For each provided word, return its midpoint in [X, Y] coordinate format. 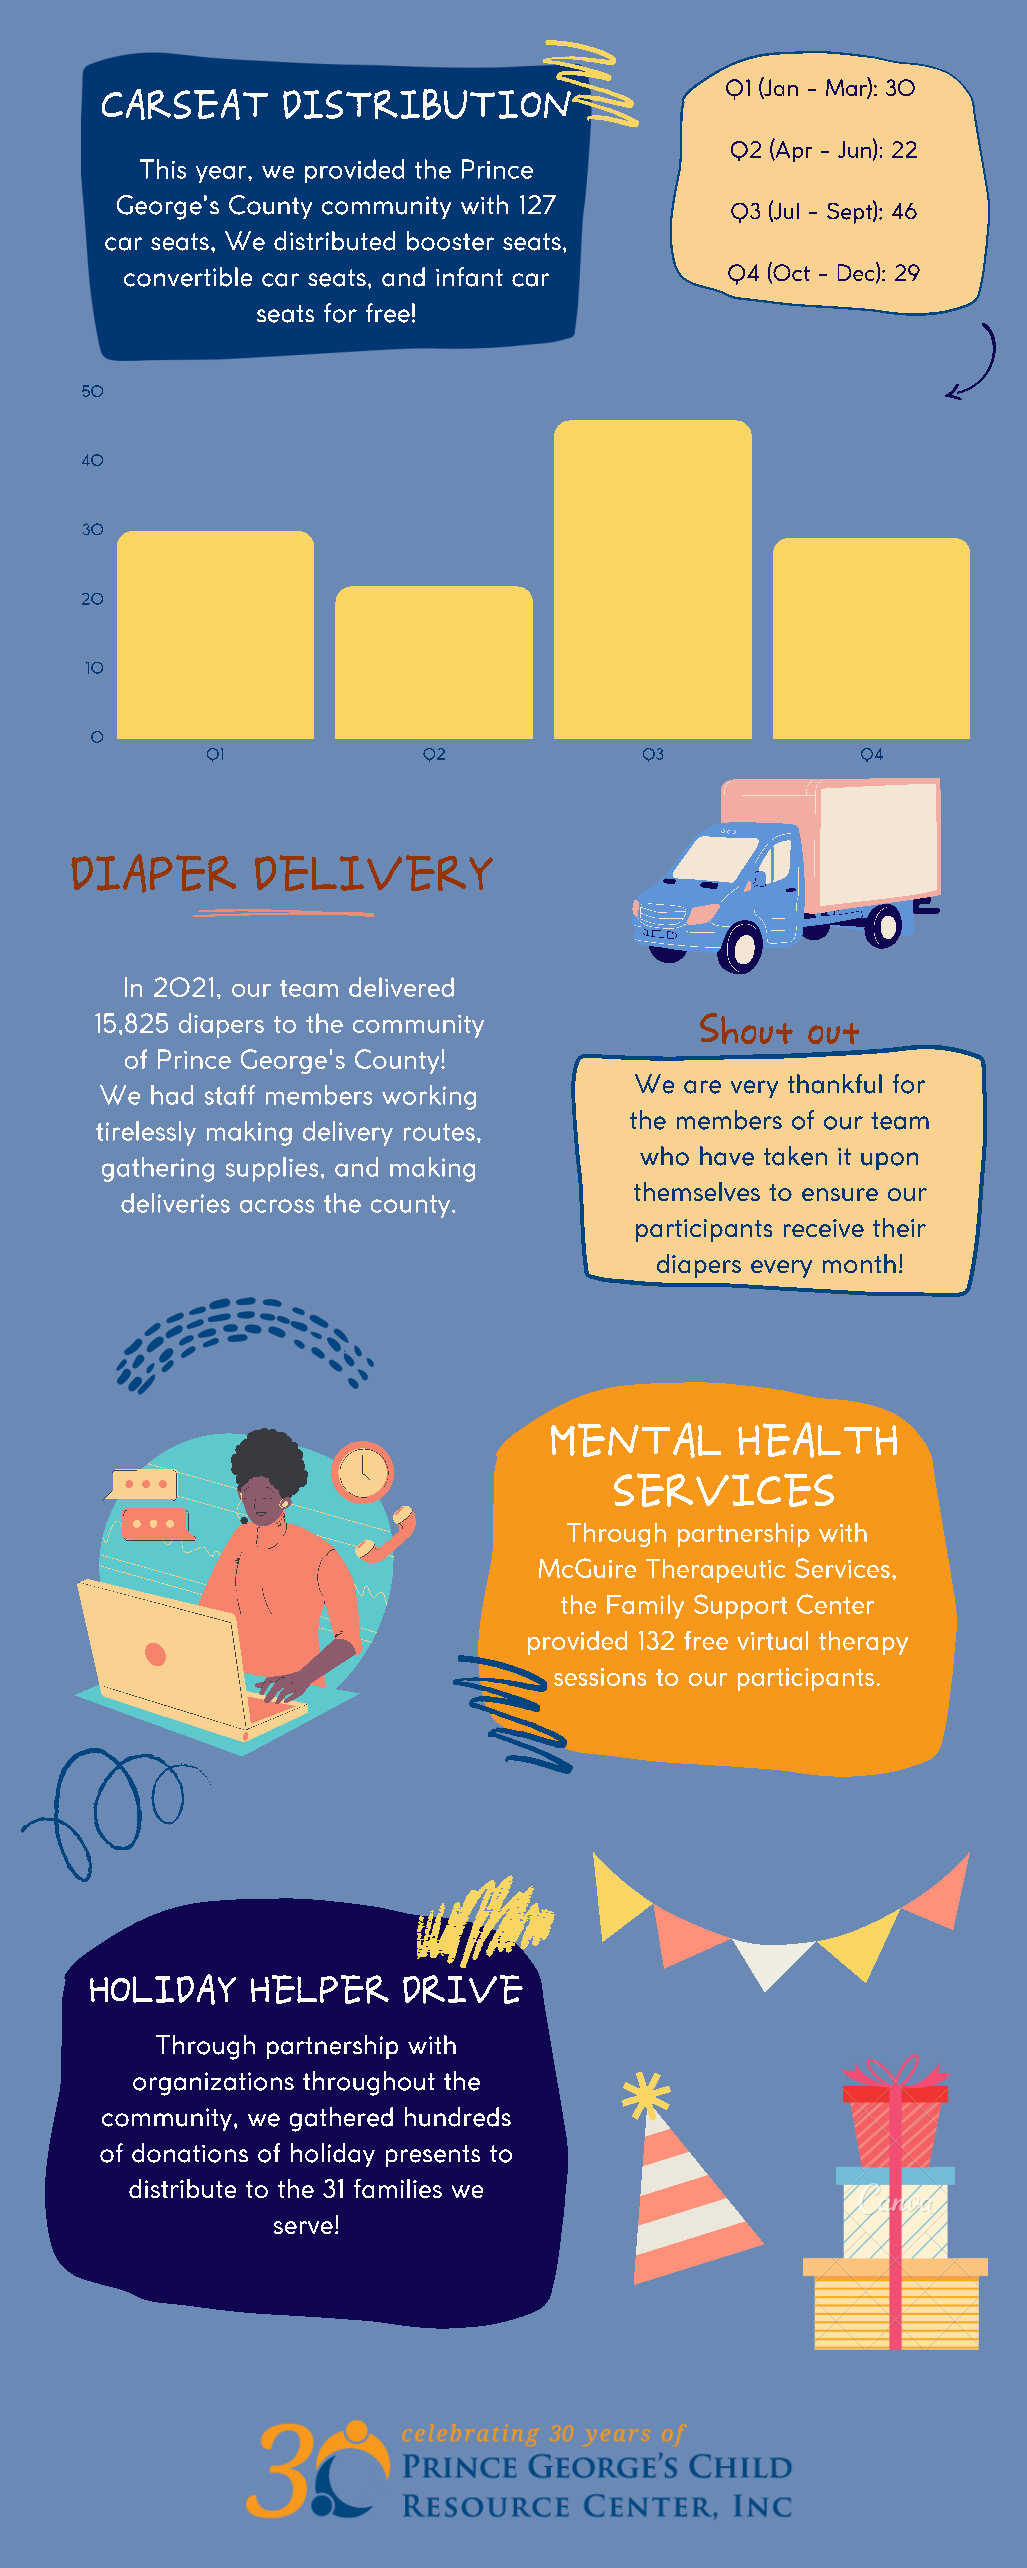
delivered [401, 987]
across [277, 1206]
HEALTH [817, 1440]
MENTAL [636, 1440]
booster [450, 241]
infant [469, 277]
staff [230, 1095]
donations [190, 2153]
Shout [746, 1028]
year [222, 174]
